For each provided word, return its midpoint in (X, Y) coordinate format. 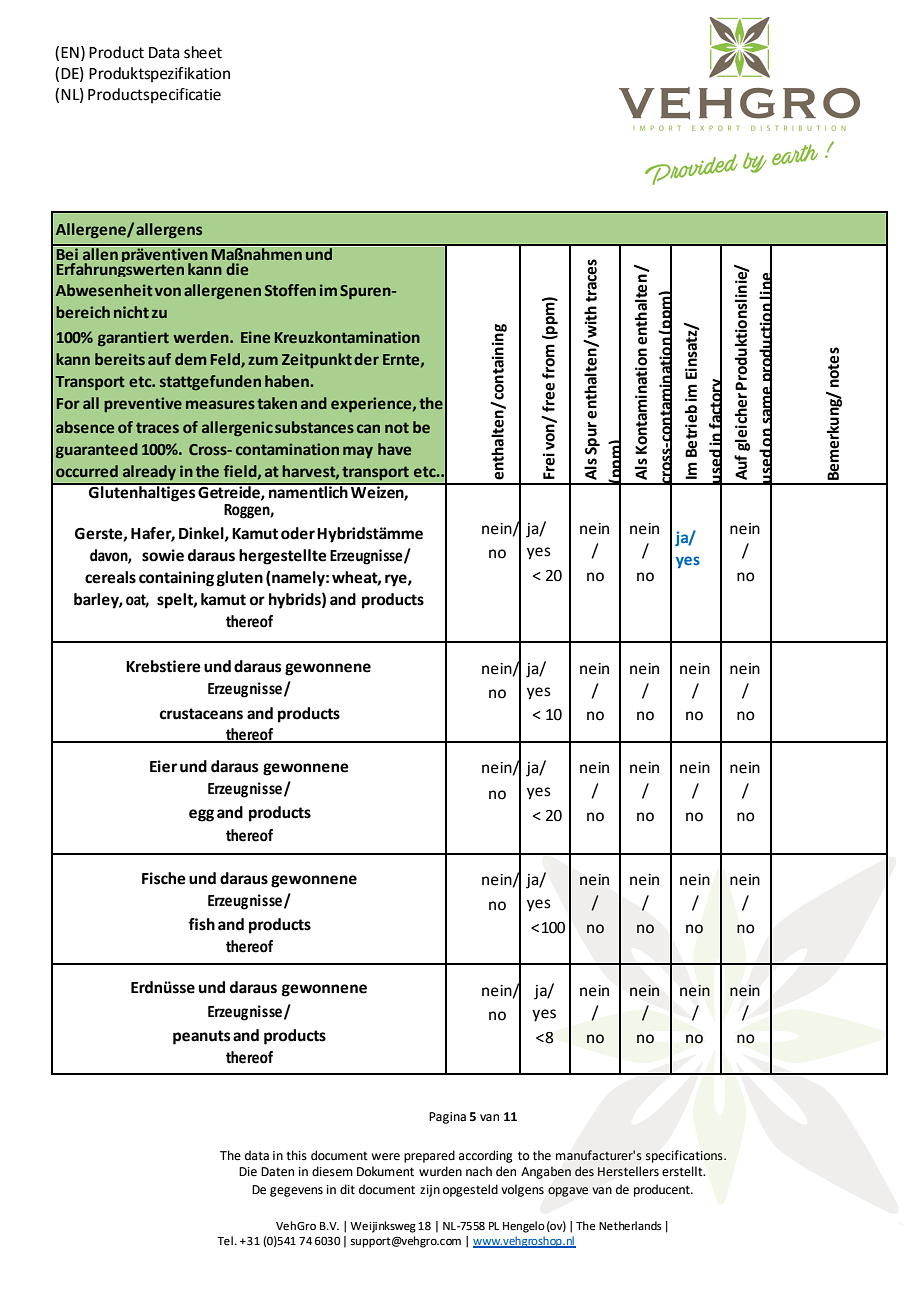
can (368, 428)
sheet (203, 52)
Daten (277, 1172)
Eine (255, 337)
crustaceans (201, 714)
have (394, 449)
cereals (110, 577)
